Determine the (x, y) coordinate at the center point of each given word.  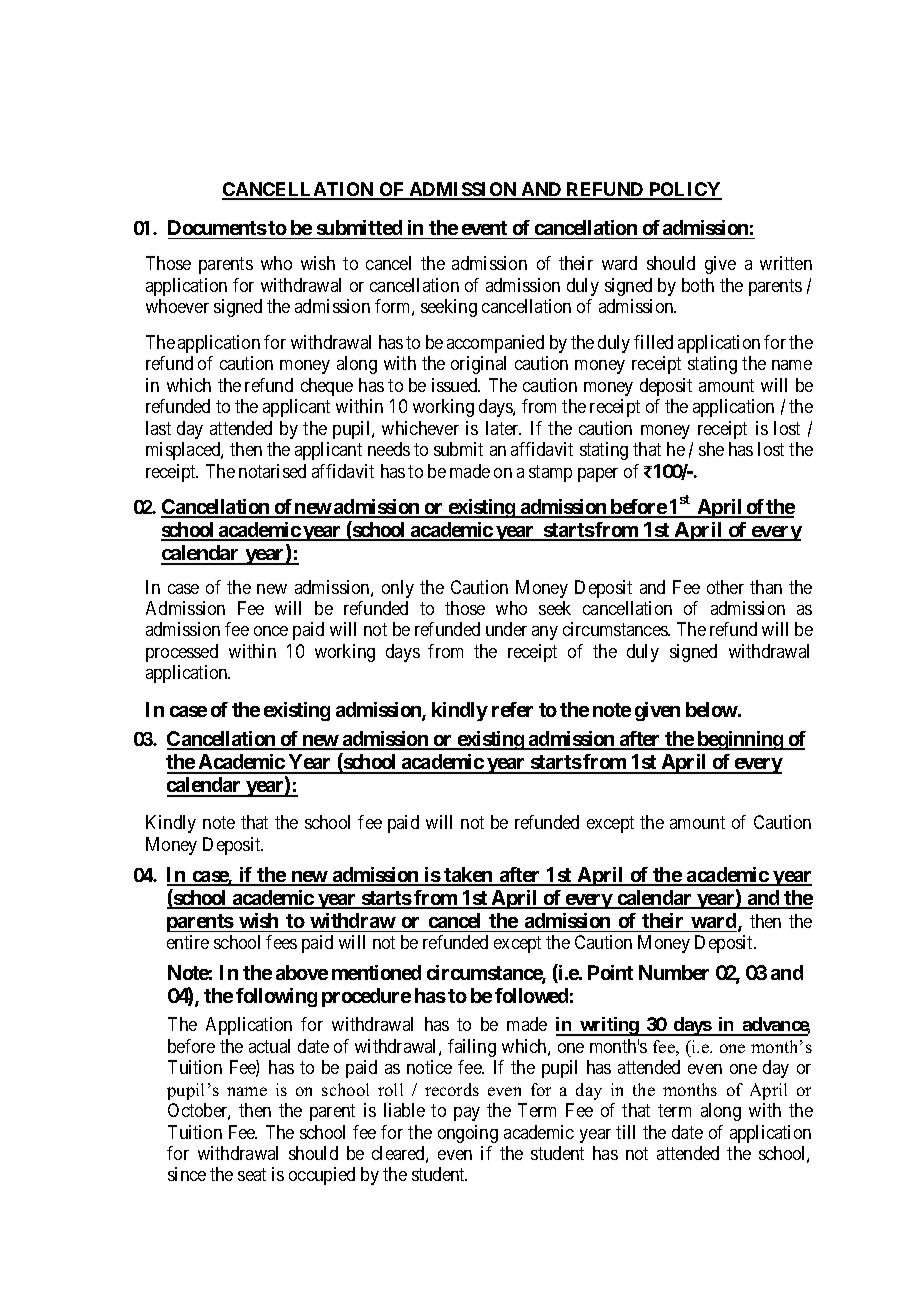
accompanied (495, 344)
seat (252, 1175)
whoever (177, 306)
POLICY (684, 190)
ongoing (468, 1134)
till (625, 1132)
